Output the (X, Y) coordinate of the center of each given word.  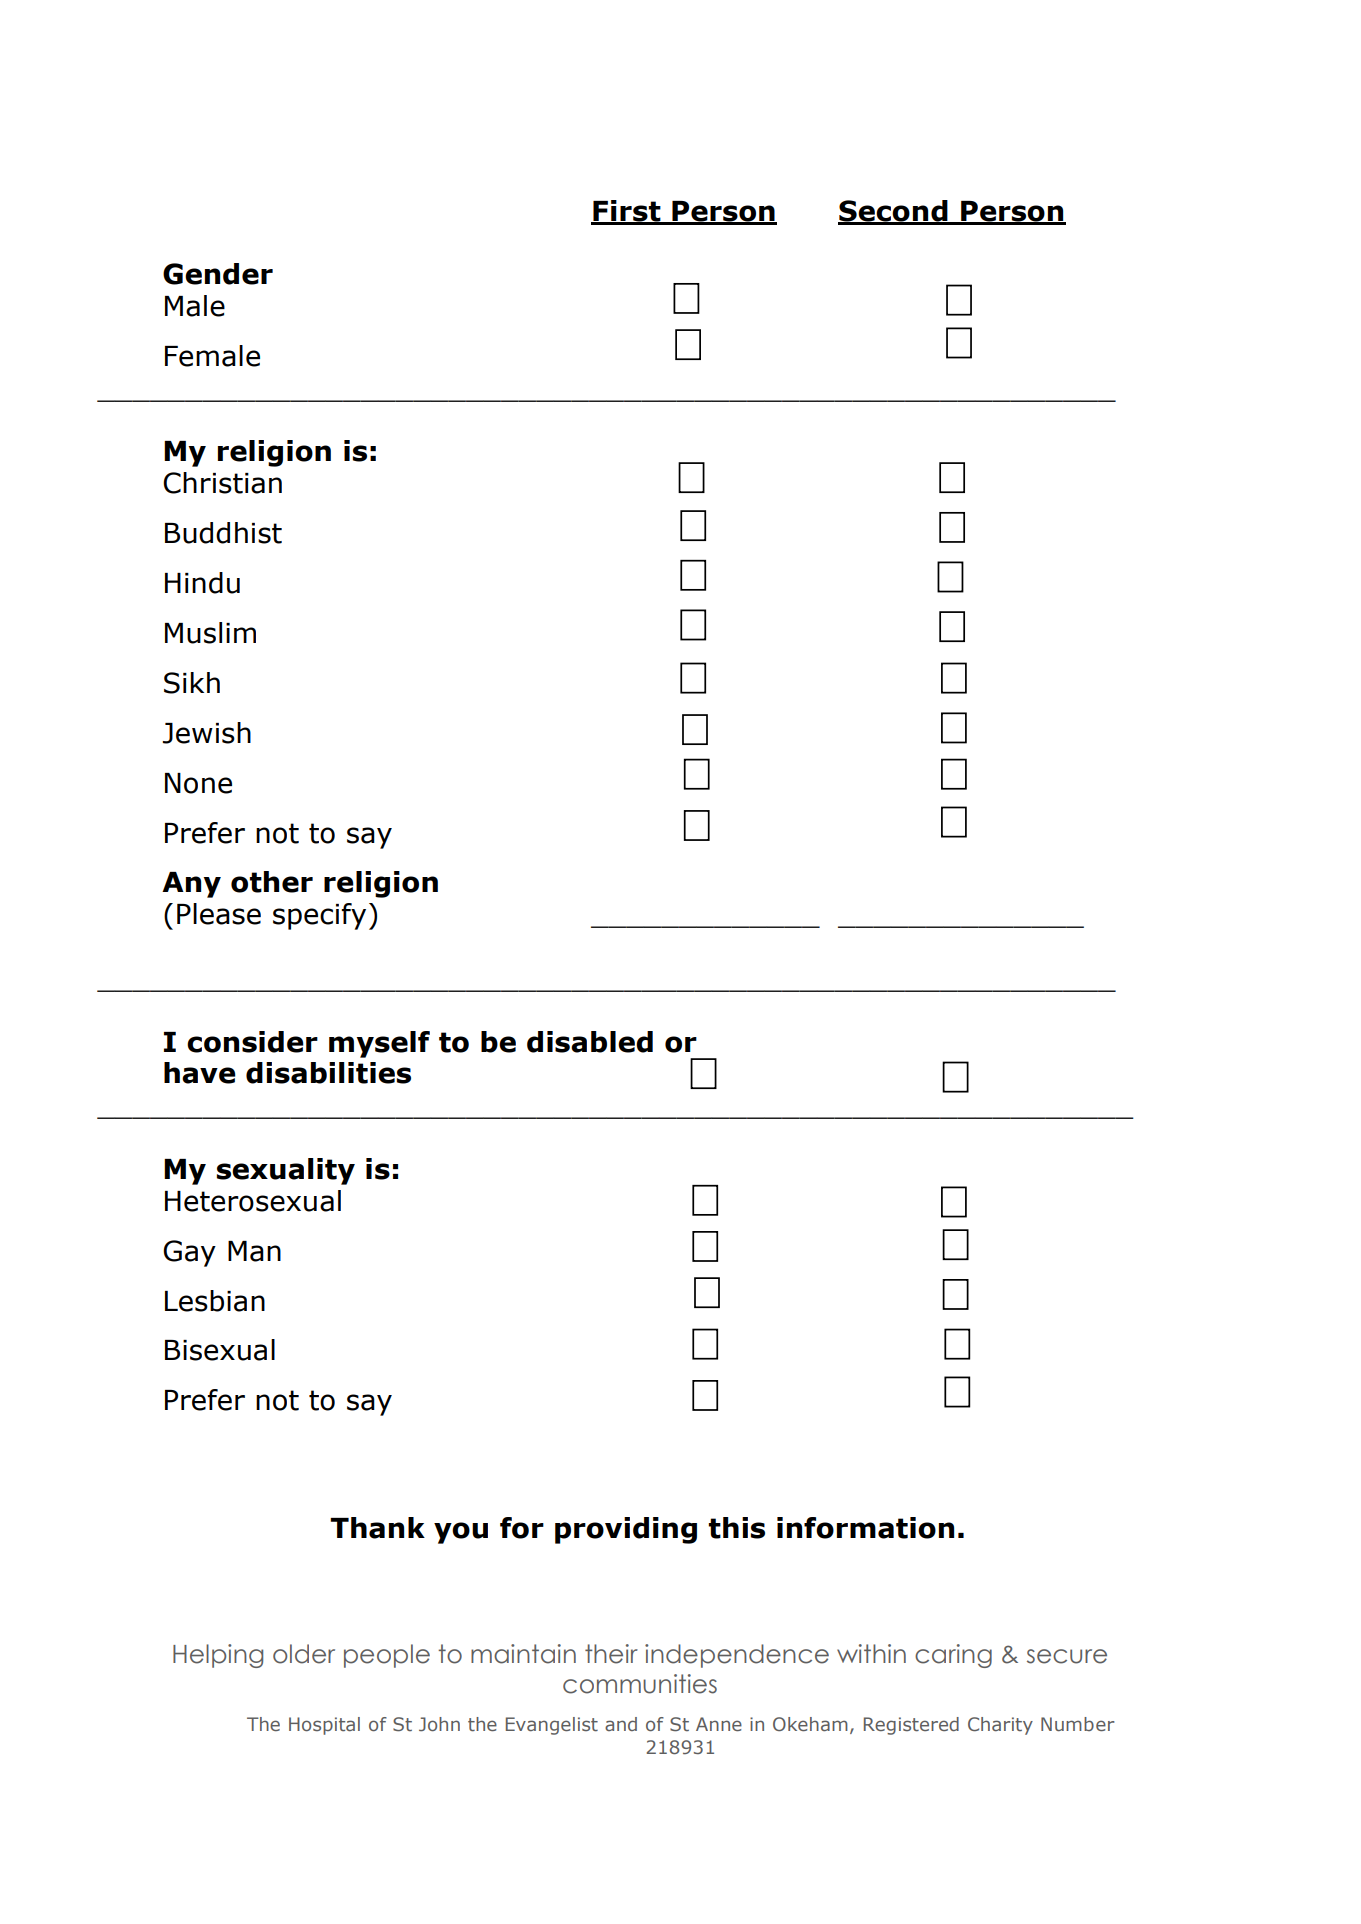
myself (379, 1044)
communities (640, 1684)
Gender (218, 274)
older (304, 1654)
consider (252, 1042)
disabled (590, 1042)
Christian (222, 483)
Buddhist (223, 533)
